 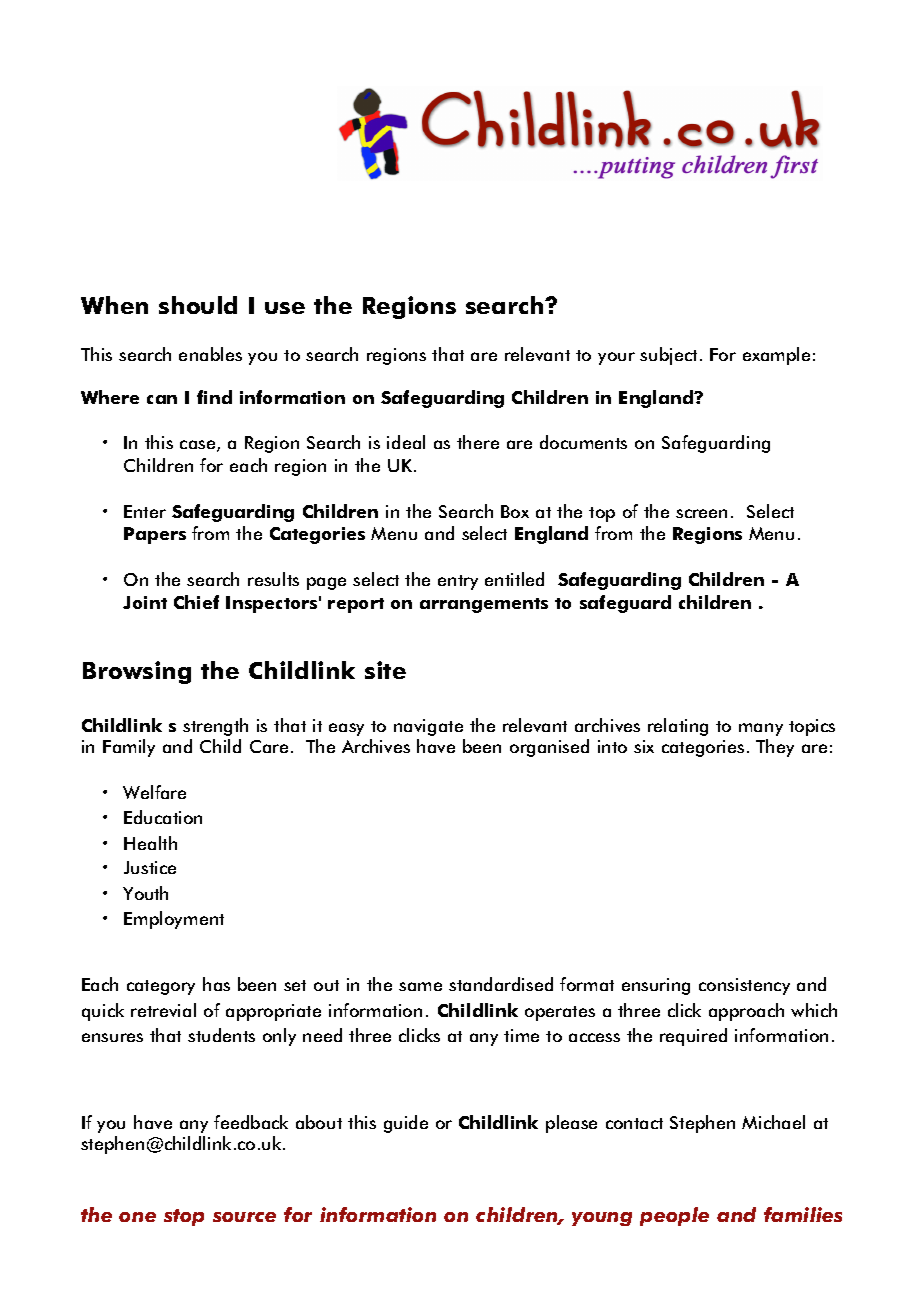 What do you see at coordinates (196, 602) in the screenshot?
I see `Chief` at bounding box center [196, 602].
